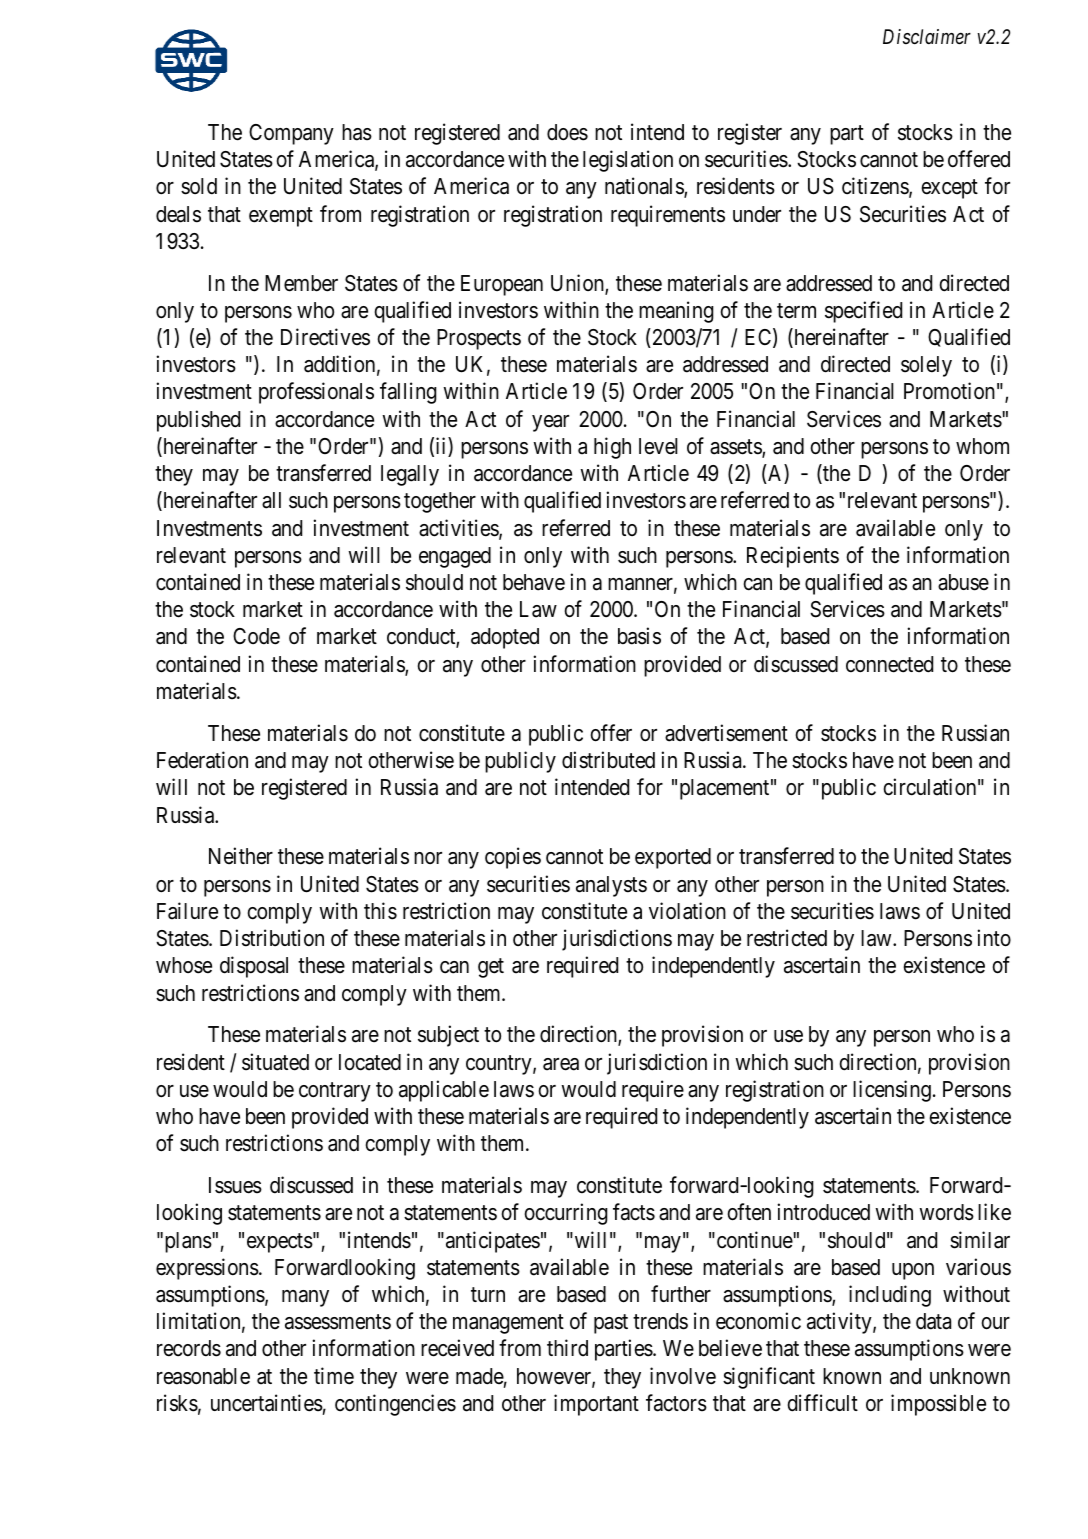 The width and height of the screenshot is (1088, 1539). What do you see at coordinates (291, 134) in the screenshot?
I see `Company` at bounding box center [291, 134].
